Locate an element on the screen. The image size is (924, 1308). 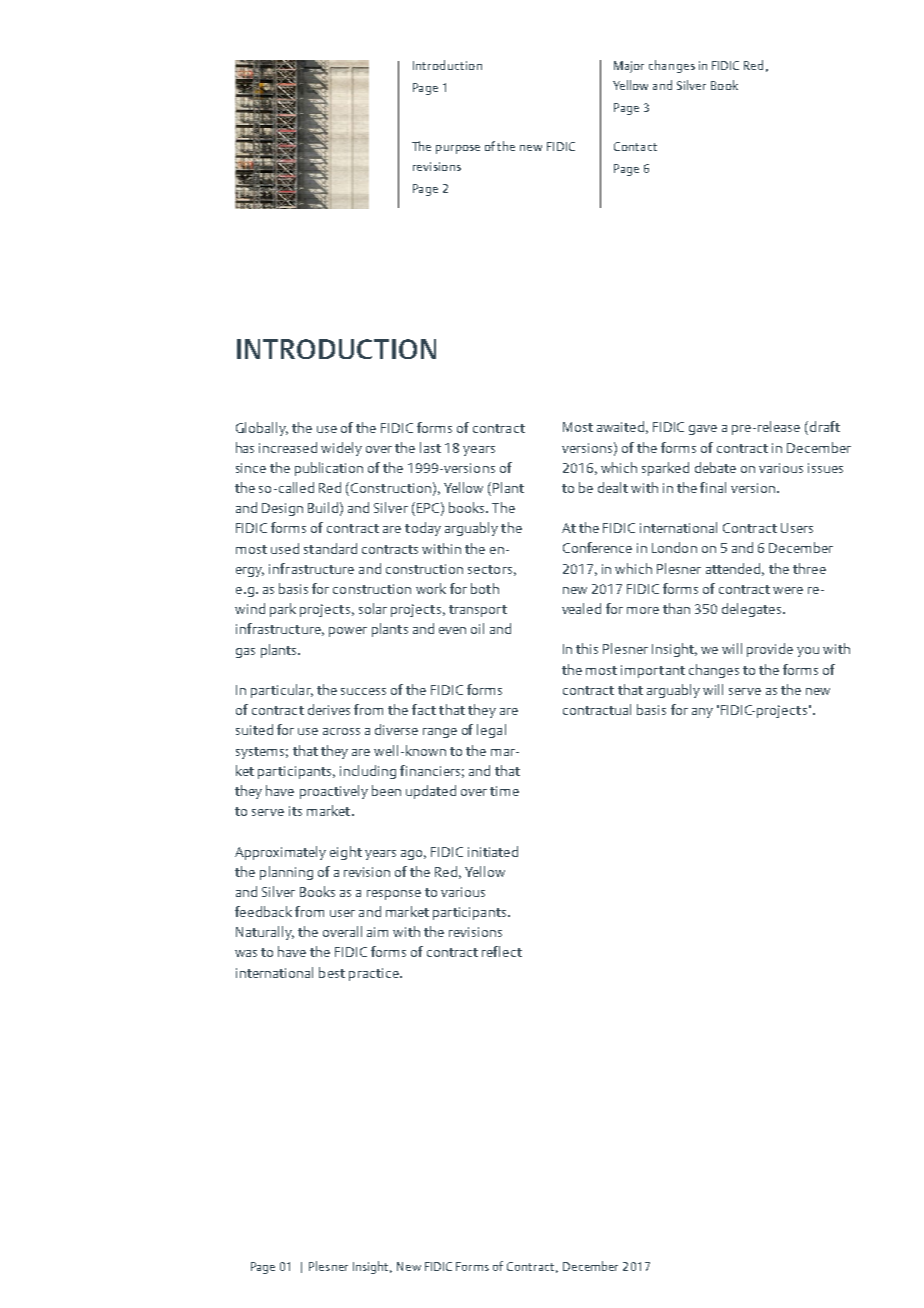
Globally is located at coordinates (262, 429).
